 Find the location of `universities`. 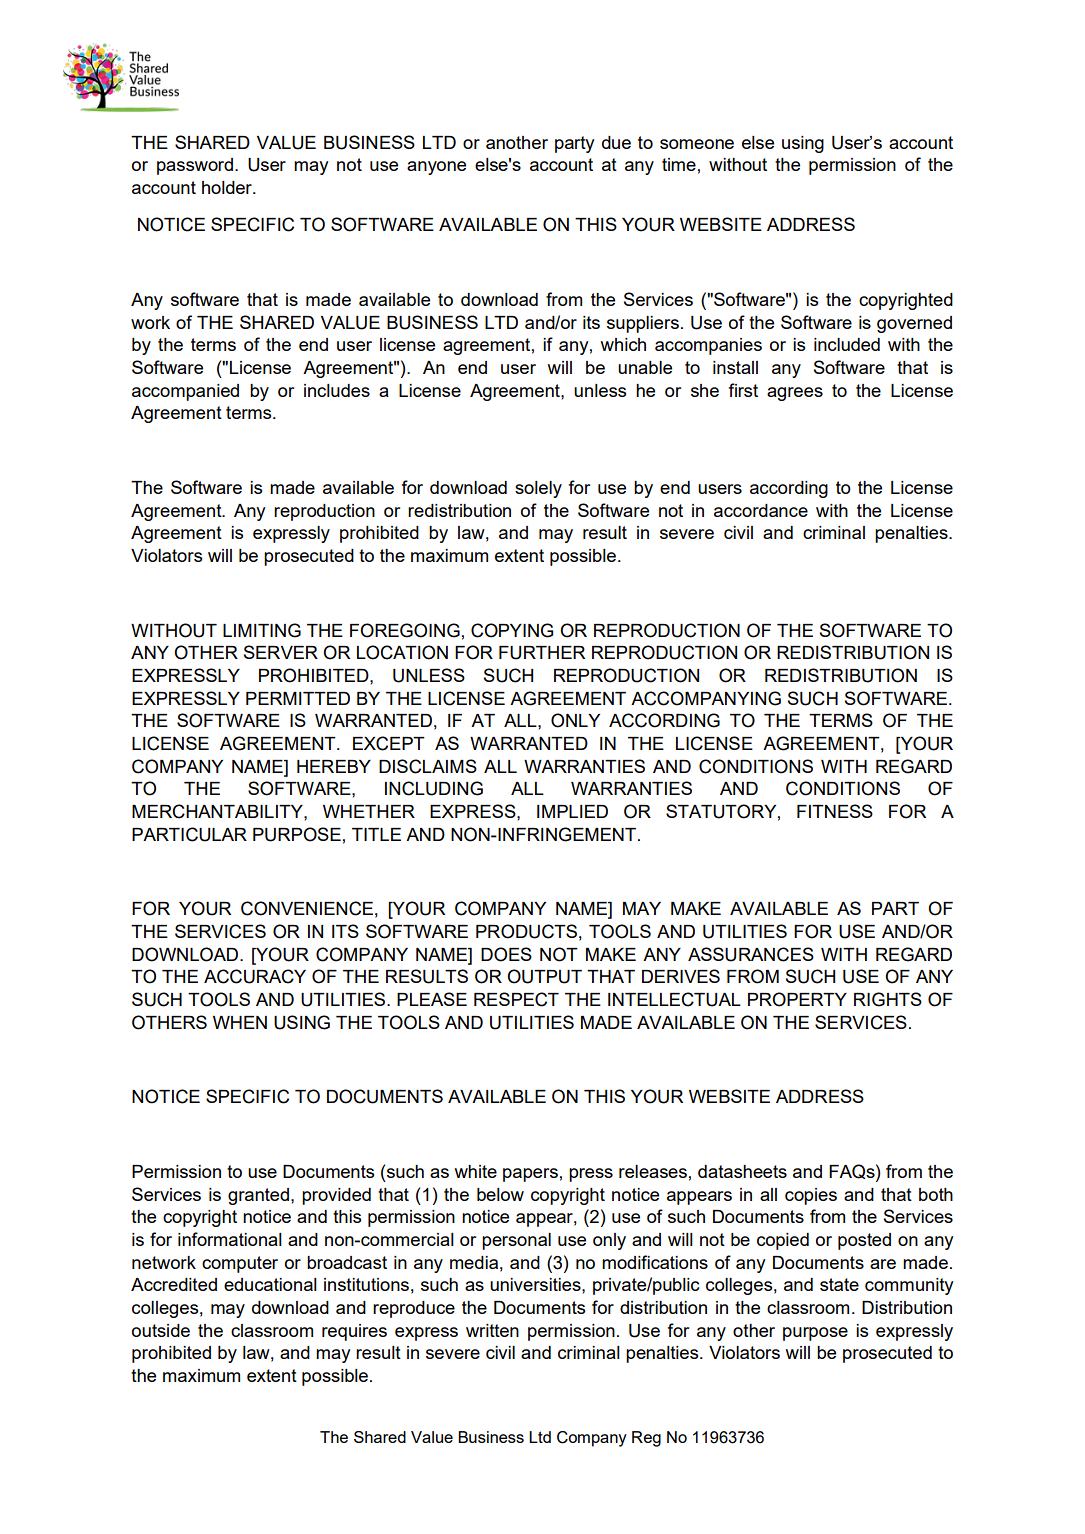

universities is located at coordinates (536, 1284).
